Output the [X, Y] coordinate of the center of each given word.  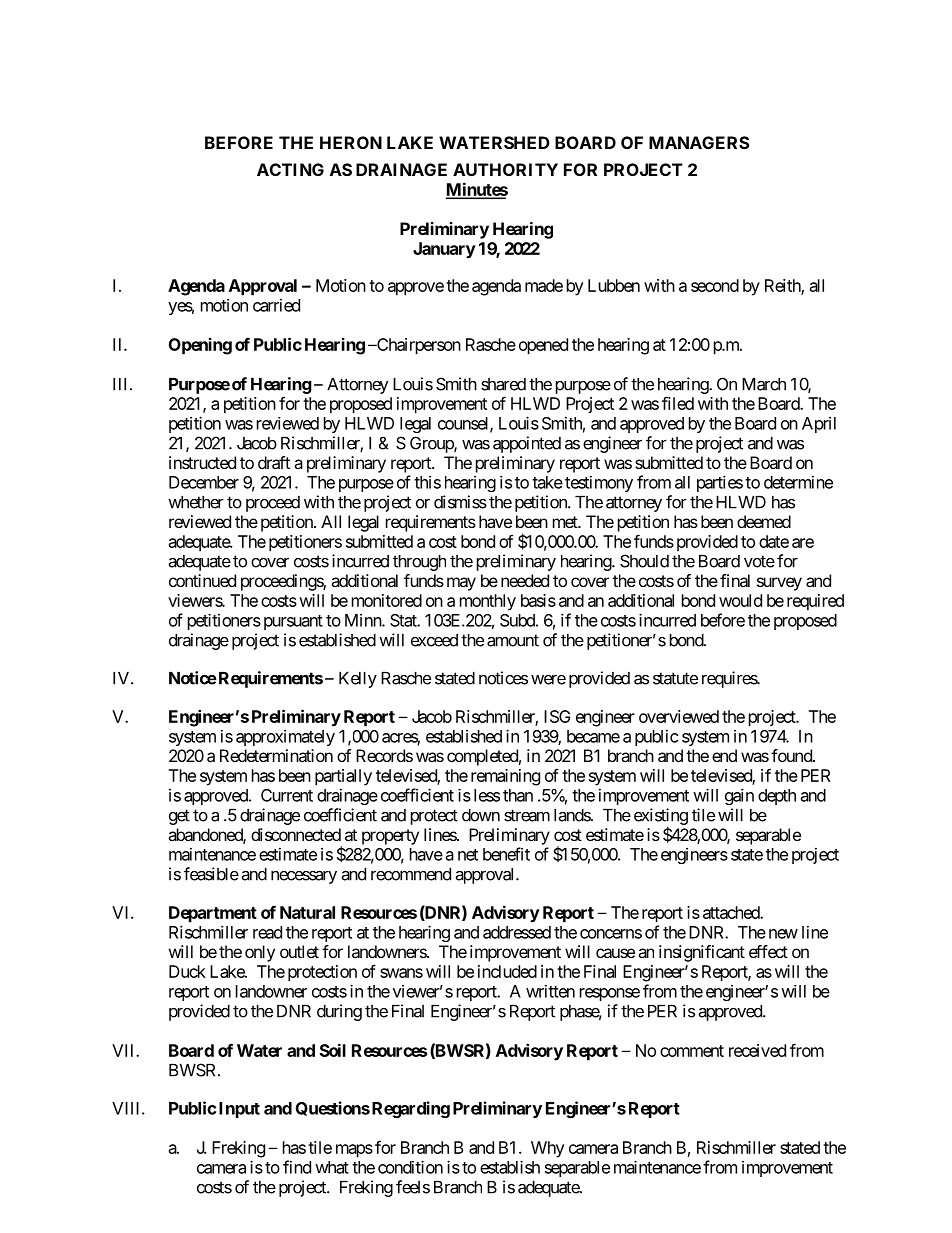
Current [287, 795]
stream [527, 815]
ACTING [290, 169]
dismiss [460, 502]
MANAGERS [699, 142]
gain [739, 796]
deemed [764, 521]
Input [239, 1110]
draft [274, 462]
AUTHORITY [505, 169]
